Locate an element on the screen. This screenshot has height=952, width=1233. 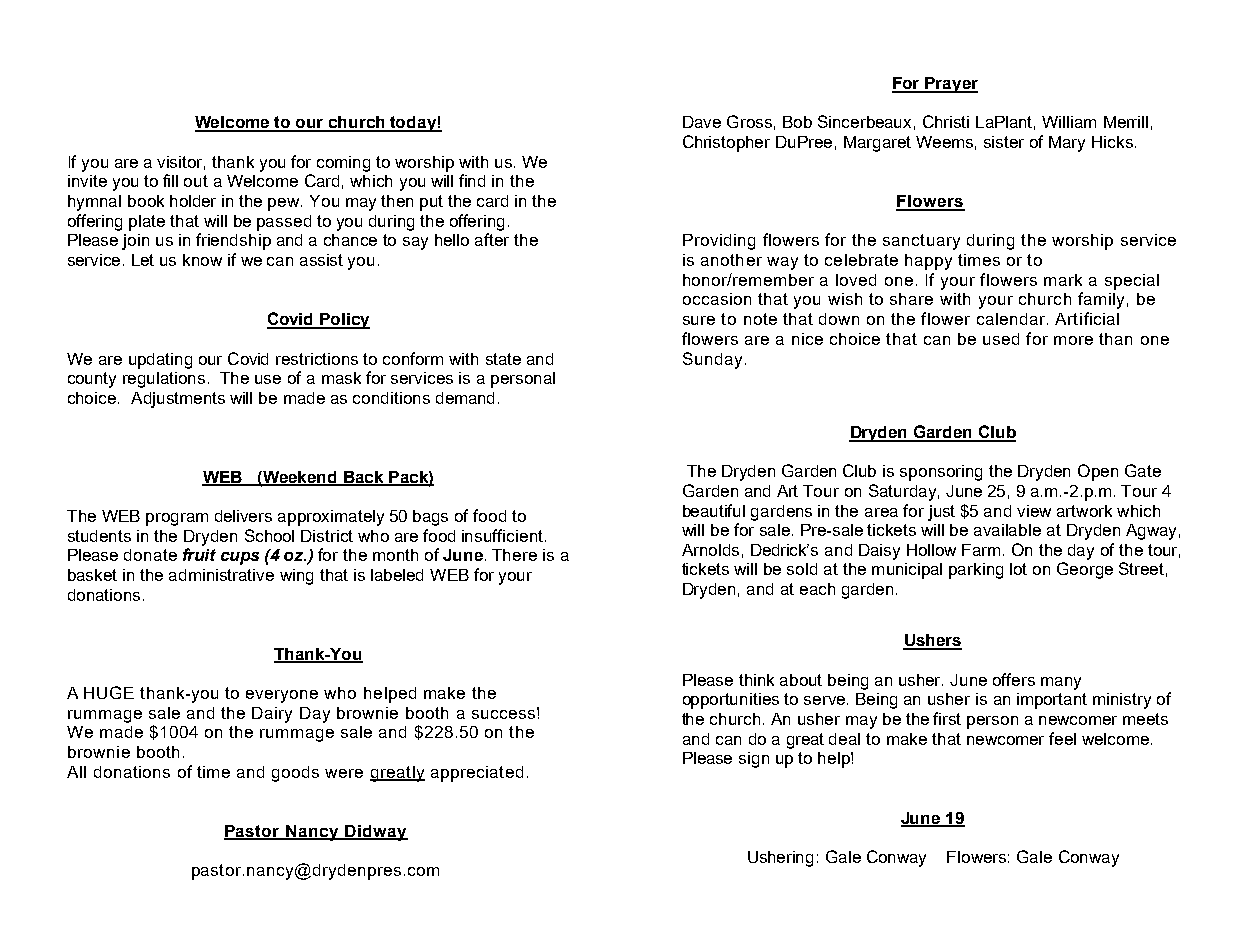
Dave is located at coordinates (702, 122).
